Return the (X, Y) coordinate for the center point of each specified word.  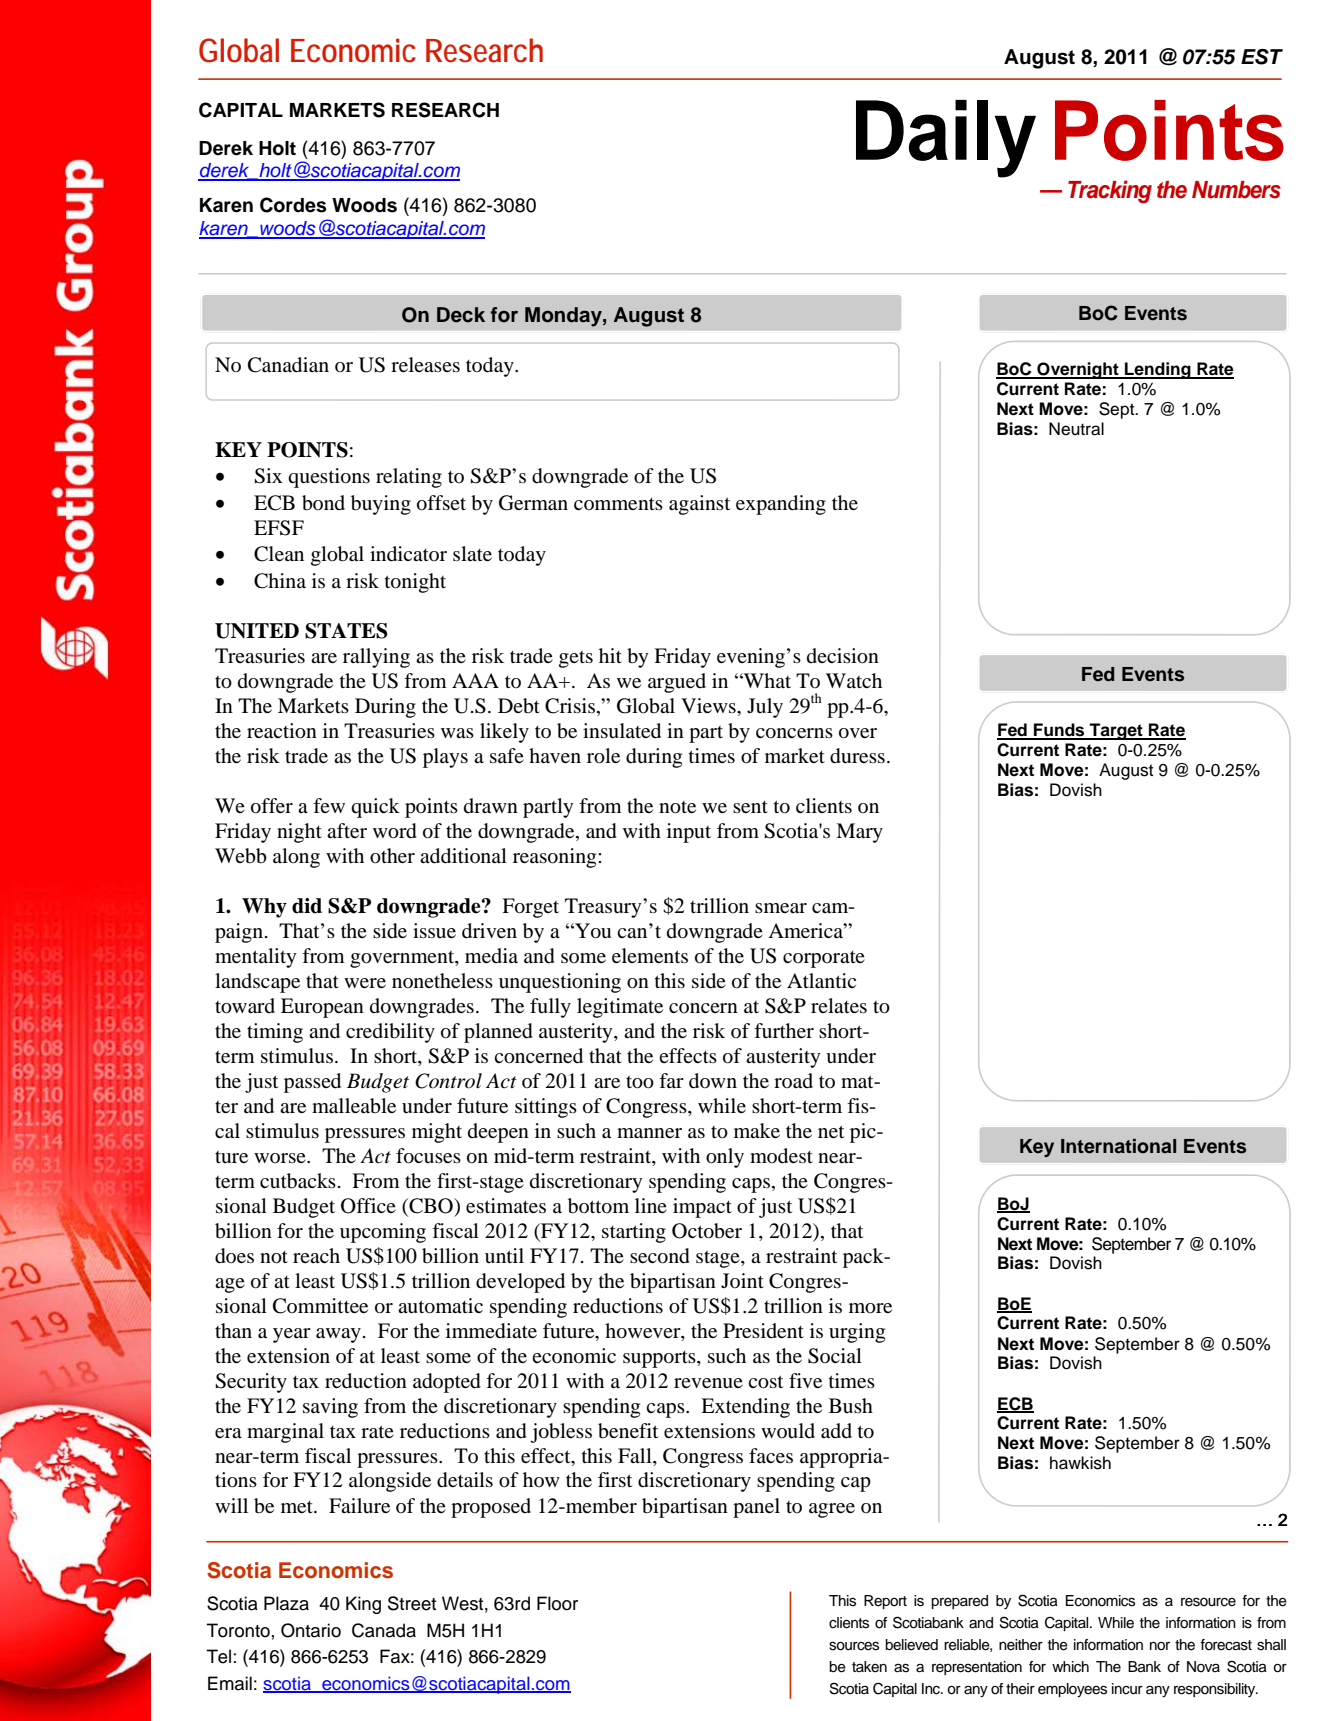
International (1118, 1146)
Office (368, 1206)
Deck (461, 315)
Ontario (311, 1630)
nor (1160, 1646)
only (725, 1158)
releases (425, 364)
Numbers (1236, 190)
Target (1116, 731)
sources (854, 1646)
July (765, 708)
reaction (282, 731)
